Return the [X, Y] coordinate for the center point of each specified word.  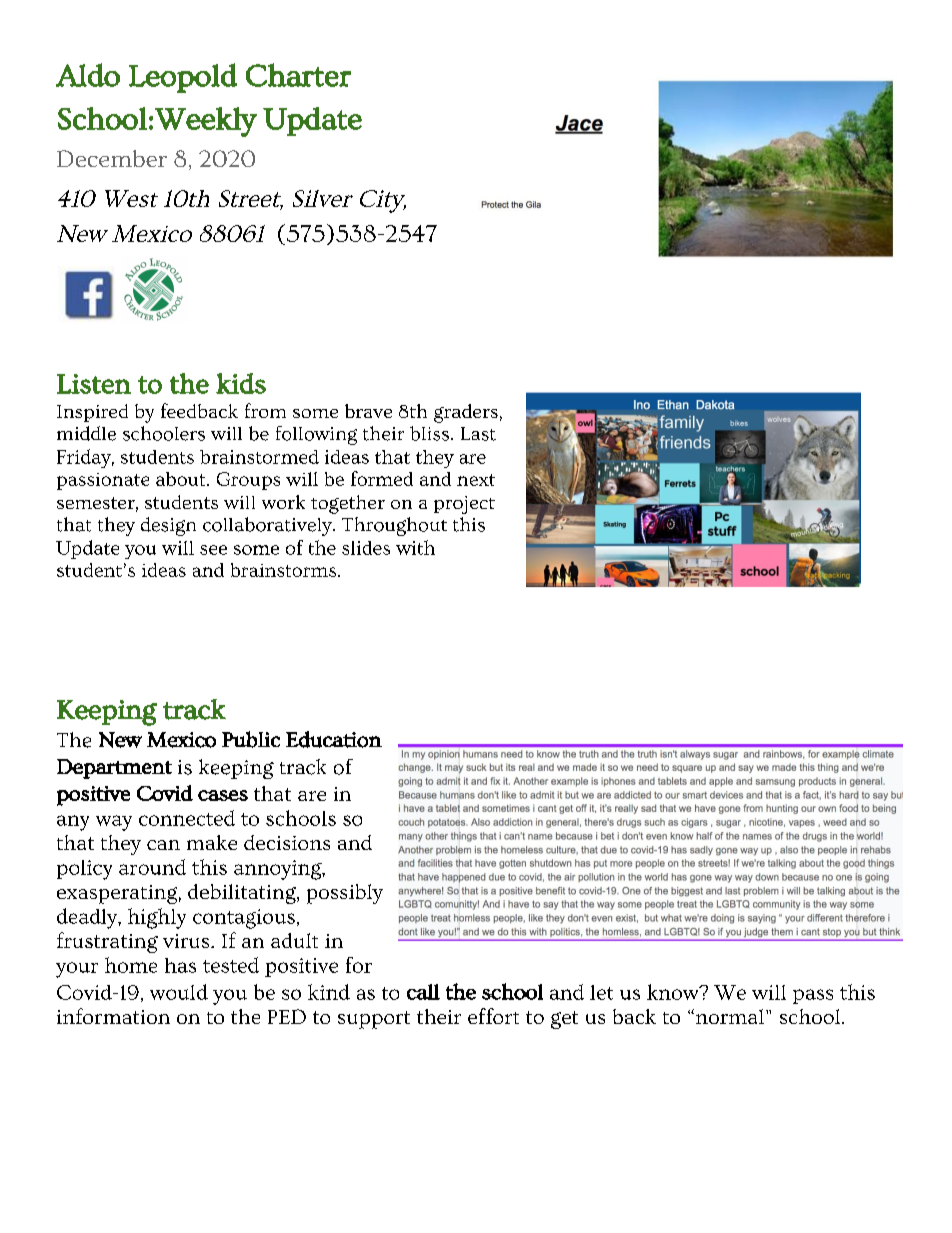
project [464, 505]
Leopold [183, 78]
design [168, 526]
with [415, 547]
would [179, 992]
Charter [298, 75]
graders [466, 413]
